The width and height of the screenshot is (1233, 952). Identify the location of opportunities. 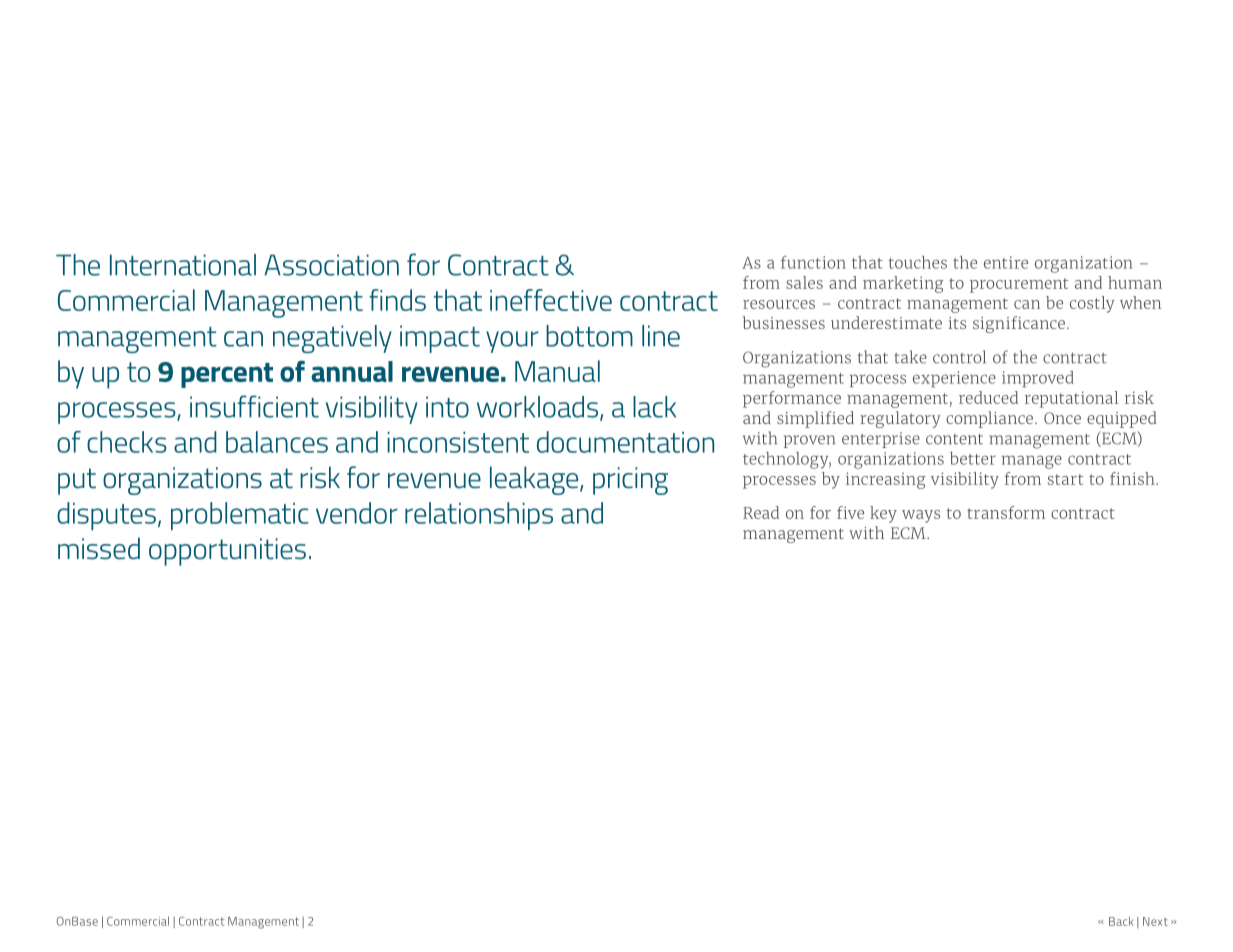
(227, 552).
